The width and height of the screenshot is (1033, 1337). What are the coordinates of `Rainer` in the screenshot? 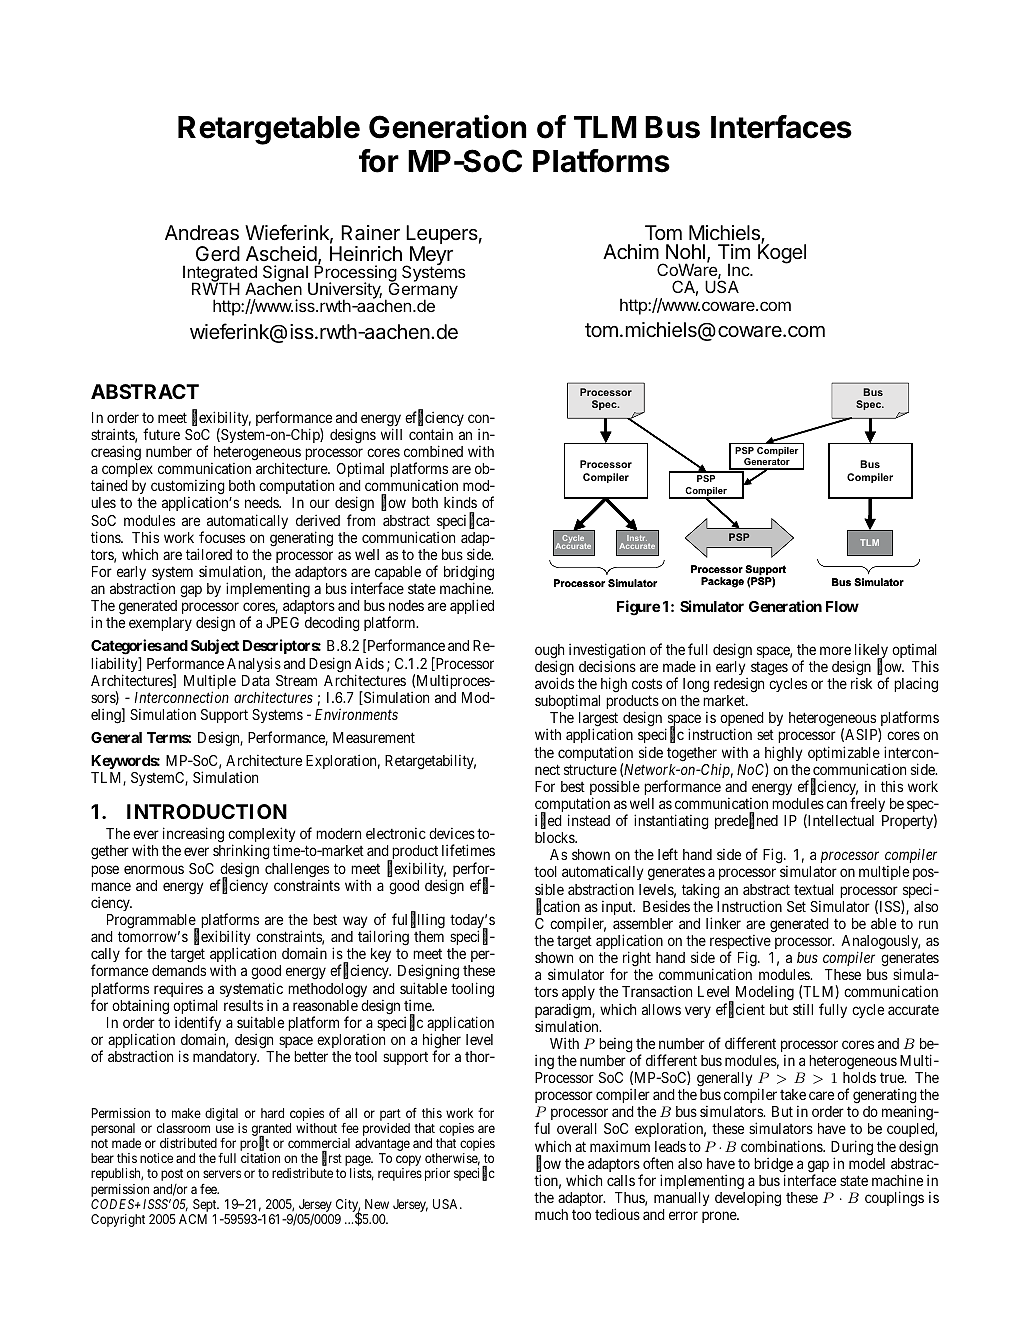 It's located at (370, 233).
